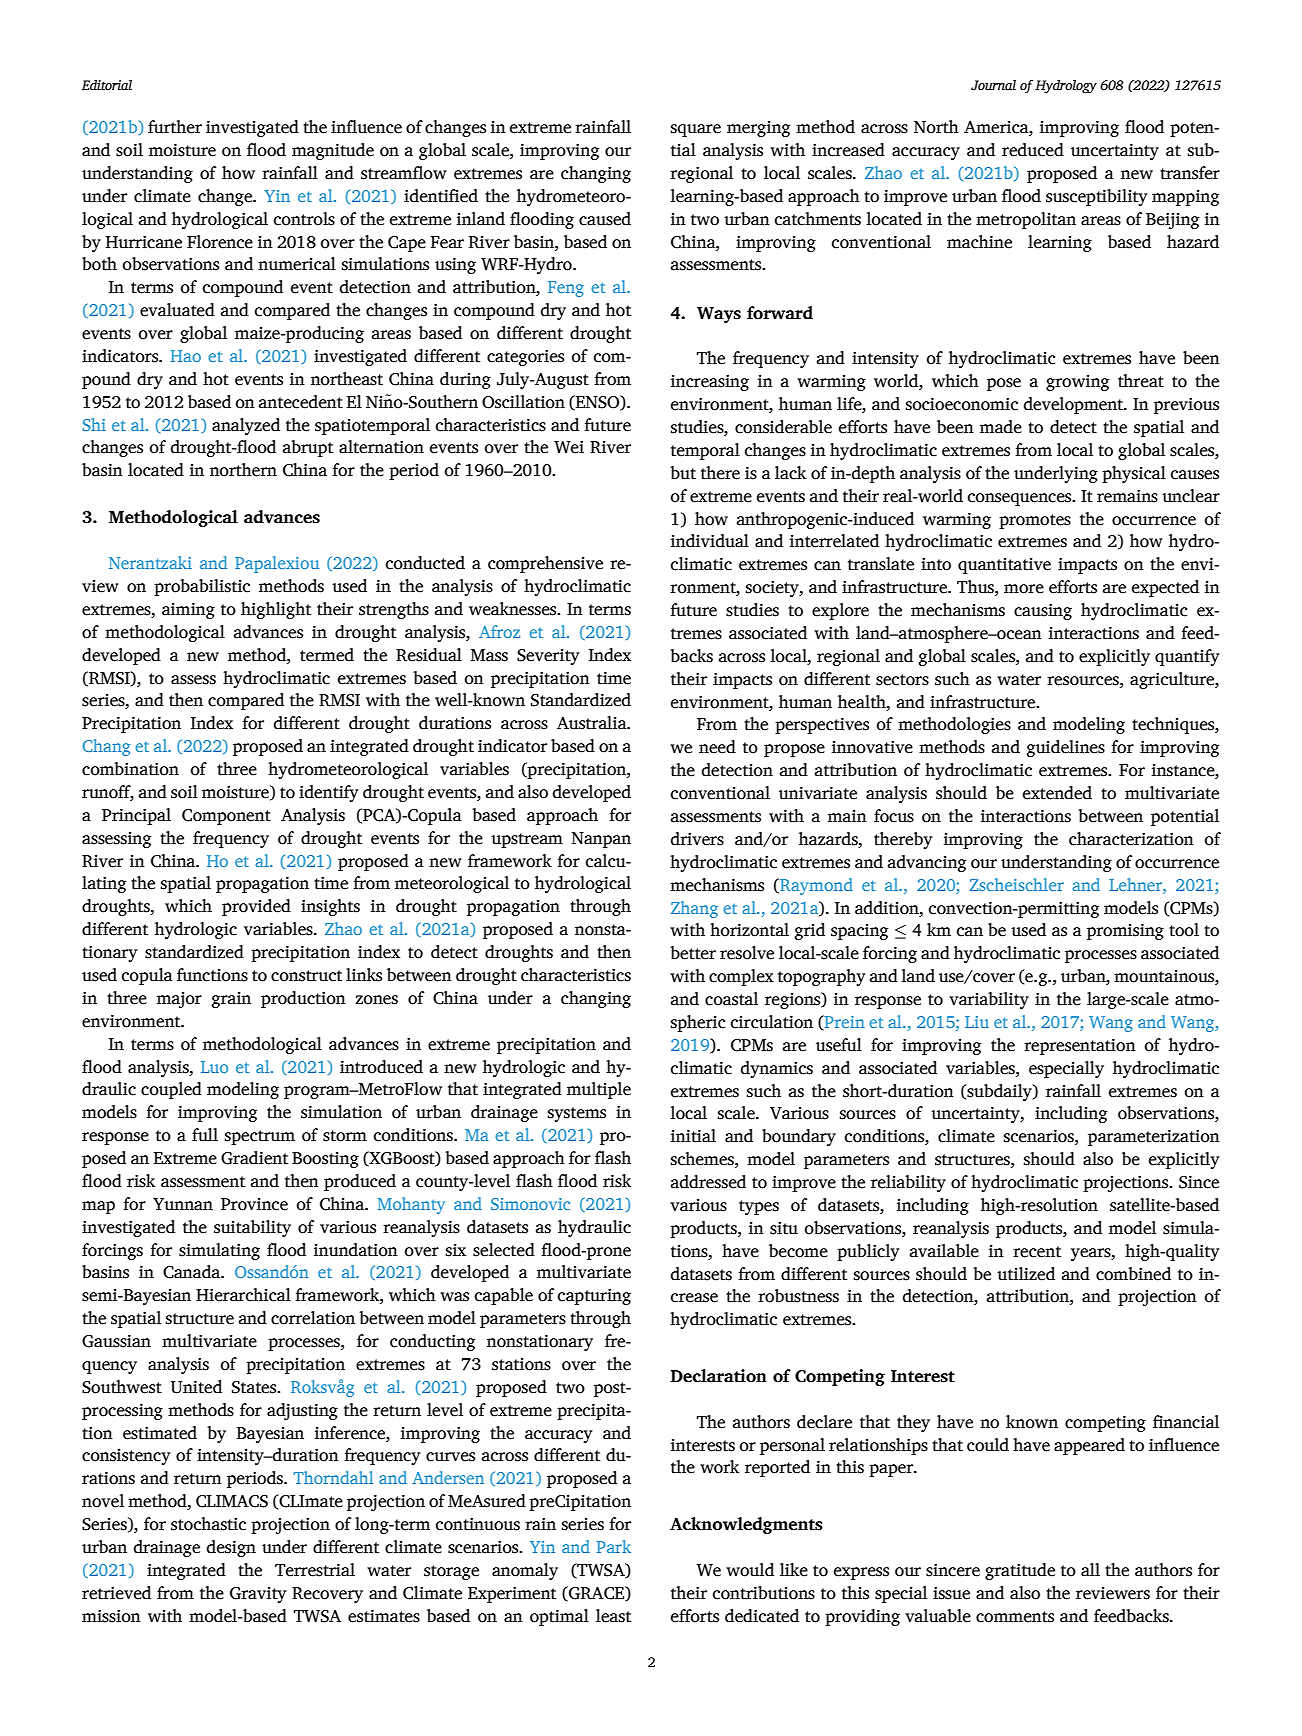  Describe the element at coordinates (708, 1182) in the screenshot. I see `addressed` at that location.
